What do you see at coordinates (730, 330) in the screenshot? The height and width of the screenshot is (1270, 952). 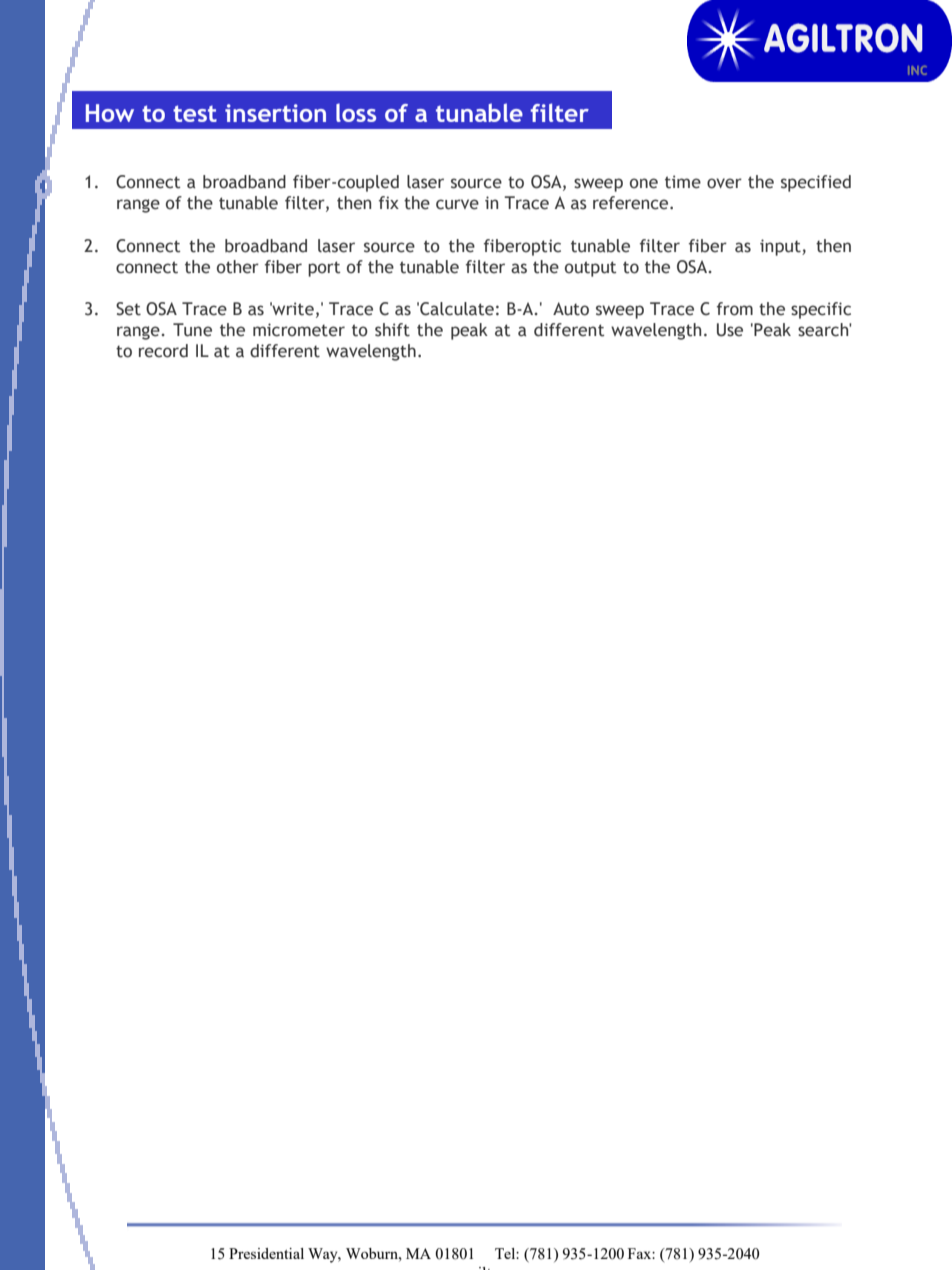 I see `Use` at bounding box center [730, 330].
